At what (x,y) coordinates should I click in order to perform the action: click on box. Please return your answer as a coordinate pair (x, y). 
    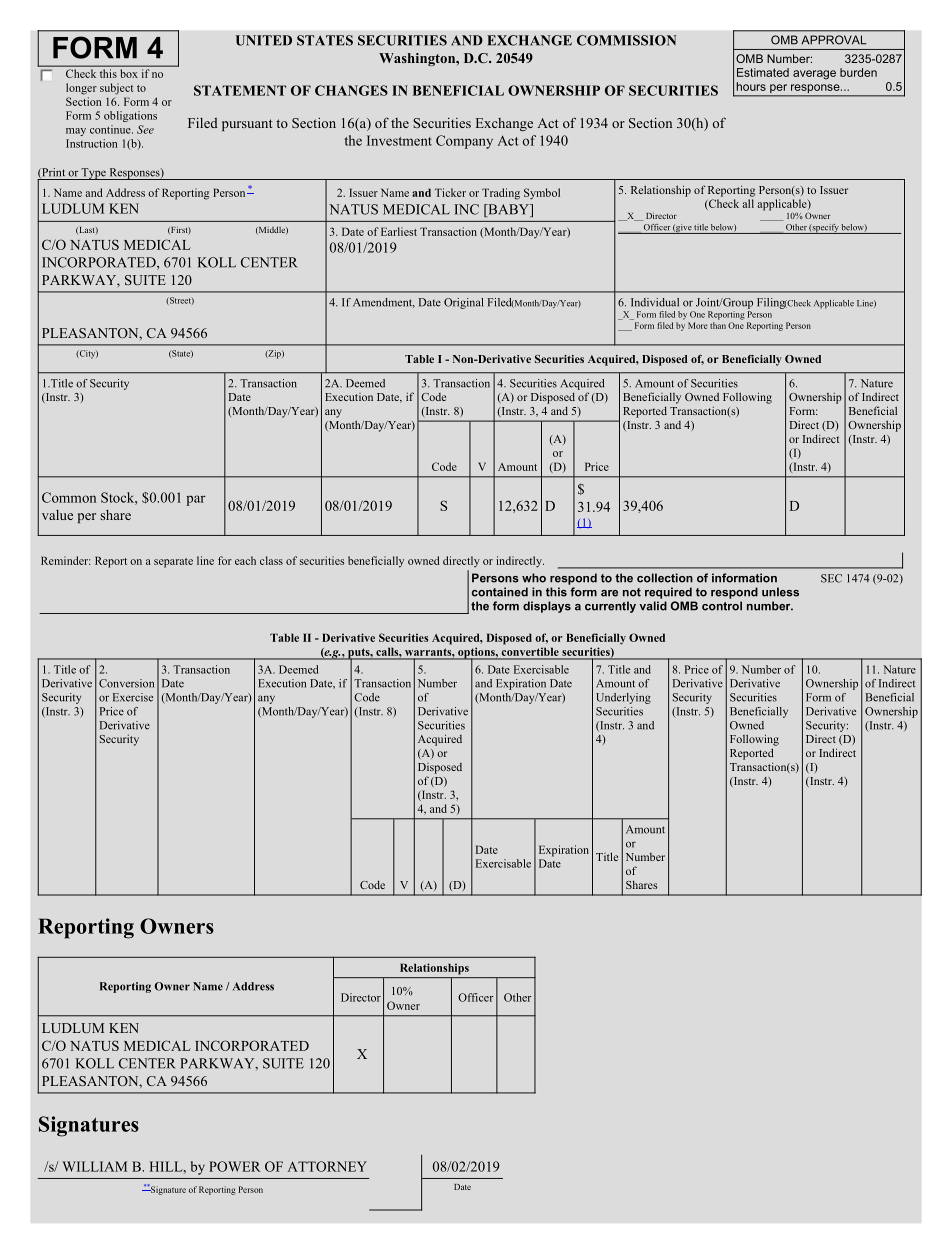
    Looking at the image, I should click on (129, 73).
